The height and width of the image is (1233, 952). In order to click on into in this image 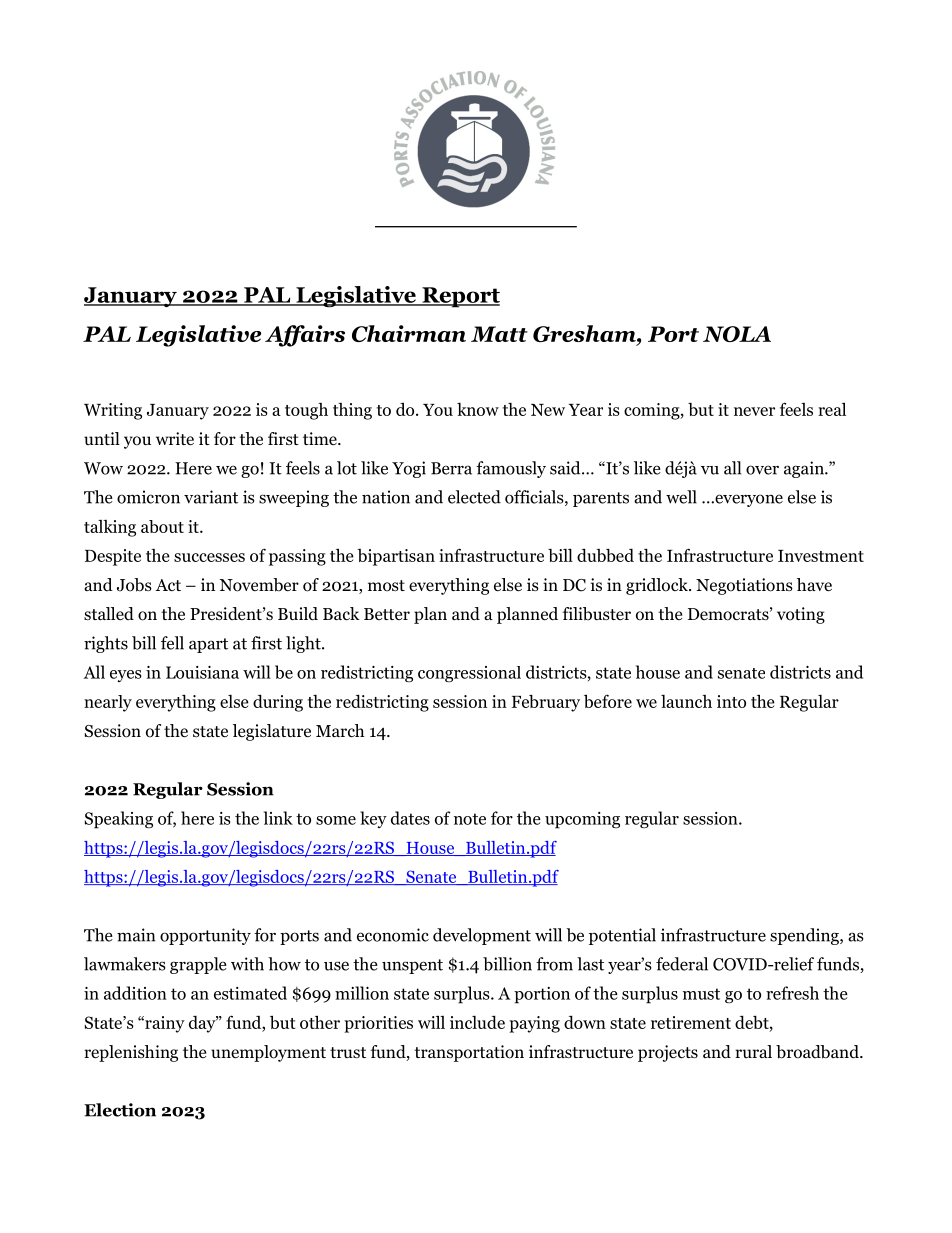, I will do `click(731, 701)`.
